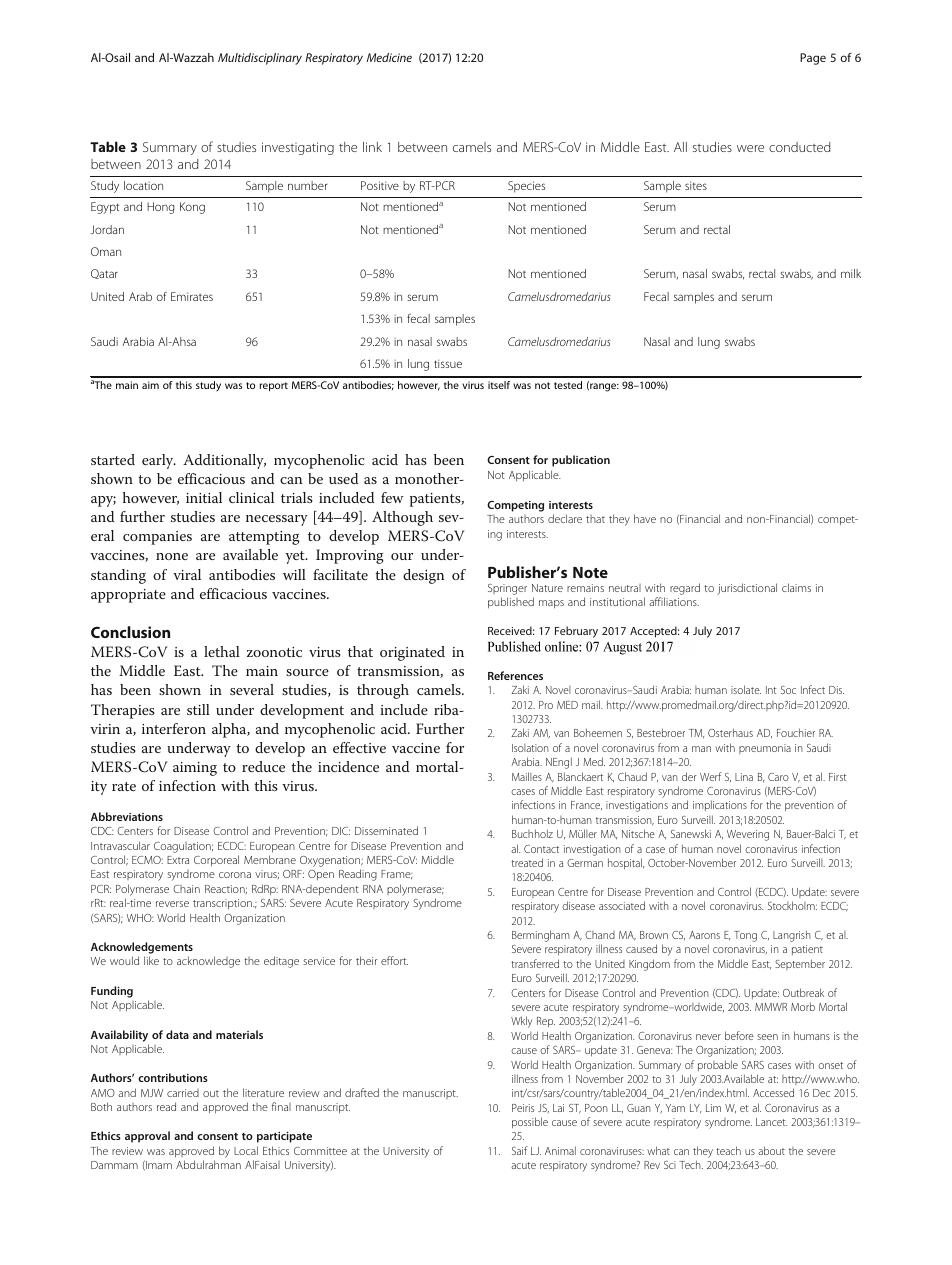 This document has height=1265, width=952. Describe the element at coordinates (813, 59) in the document. I see `Page` at that location.
